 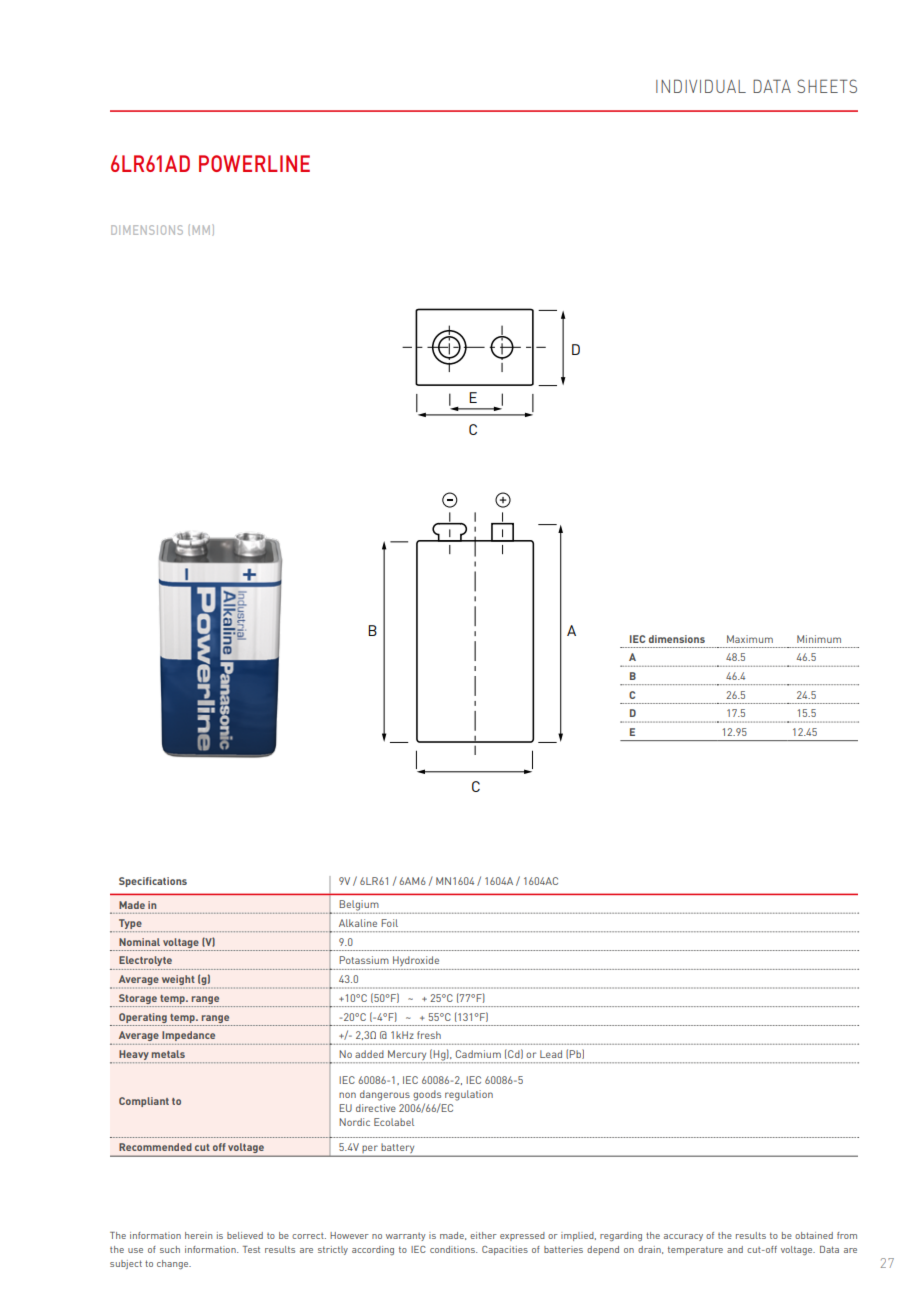 What do you see at coordinates (254, 163) in the image?
I see `POWERLINE` at bounding box center [254, 163].
